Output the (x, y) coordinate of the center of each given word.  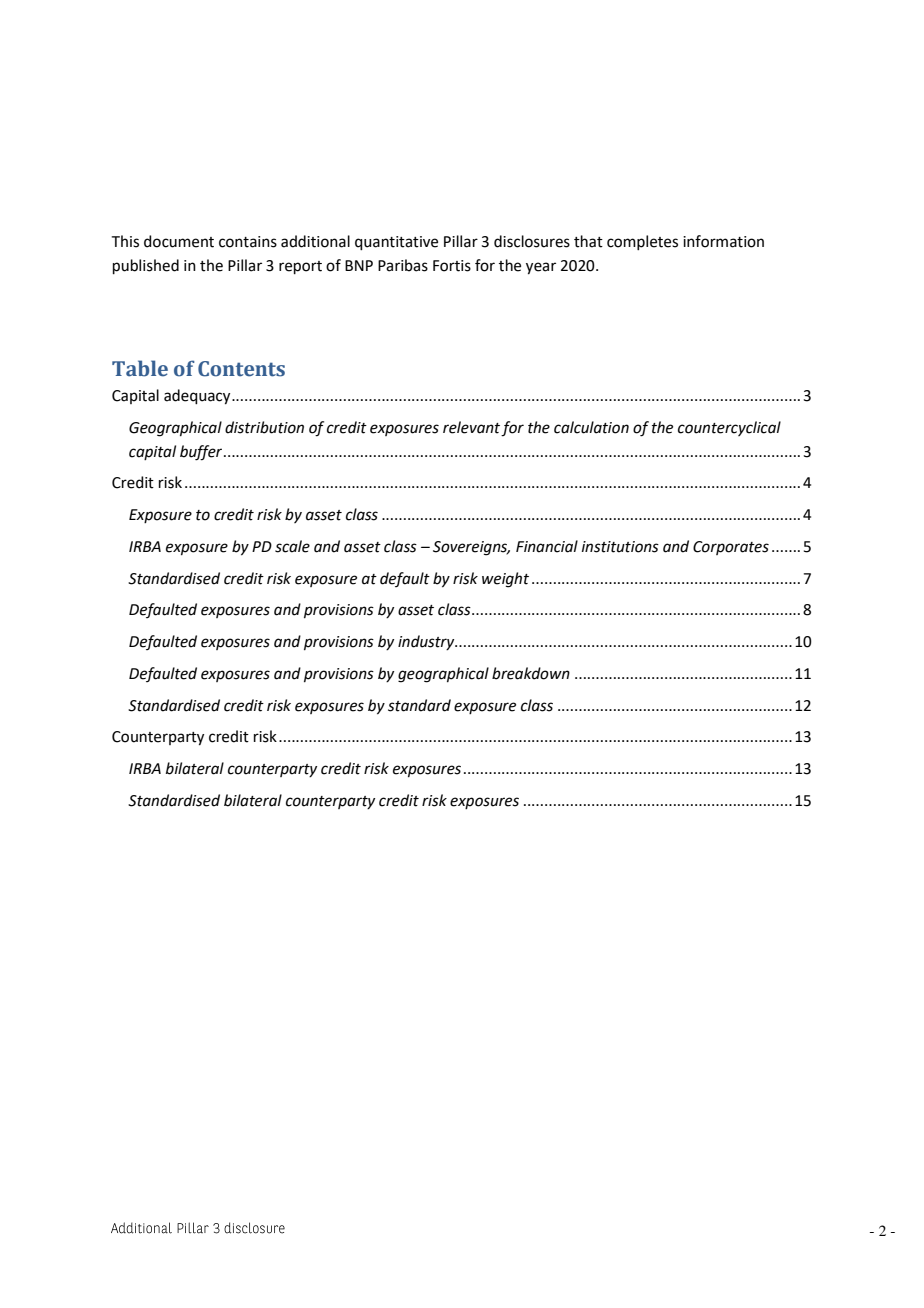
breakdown (531, 673)
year (541, 268)
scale (292, 546)
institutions (620, 547)
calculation (591, 427)
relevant (471, 427)
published (146, 266)
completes (642, 242)
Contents (241, 369)
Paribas (403, 265)
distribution (264, 427)
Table (140, 368)
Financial (547, 546)
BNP (359, 265)
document (179, 241)
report (300, 267)
